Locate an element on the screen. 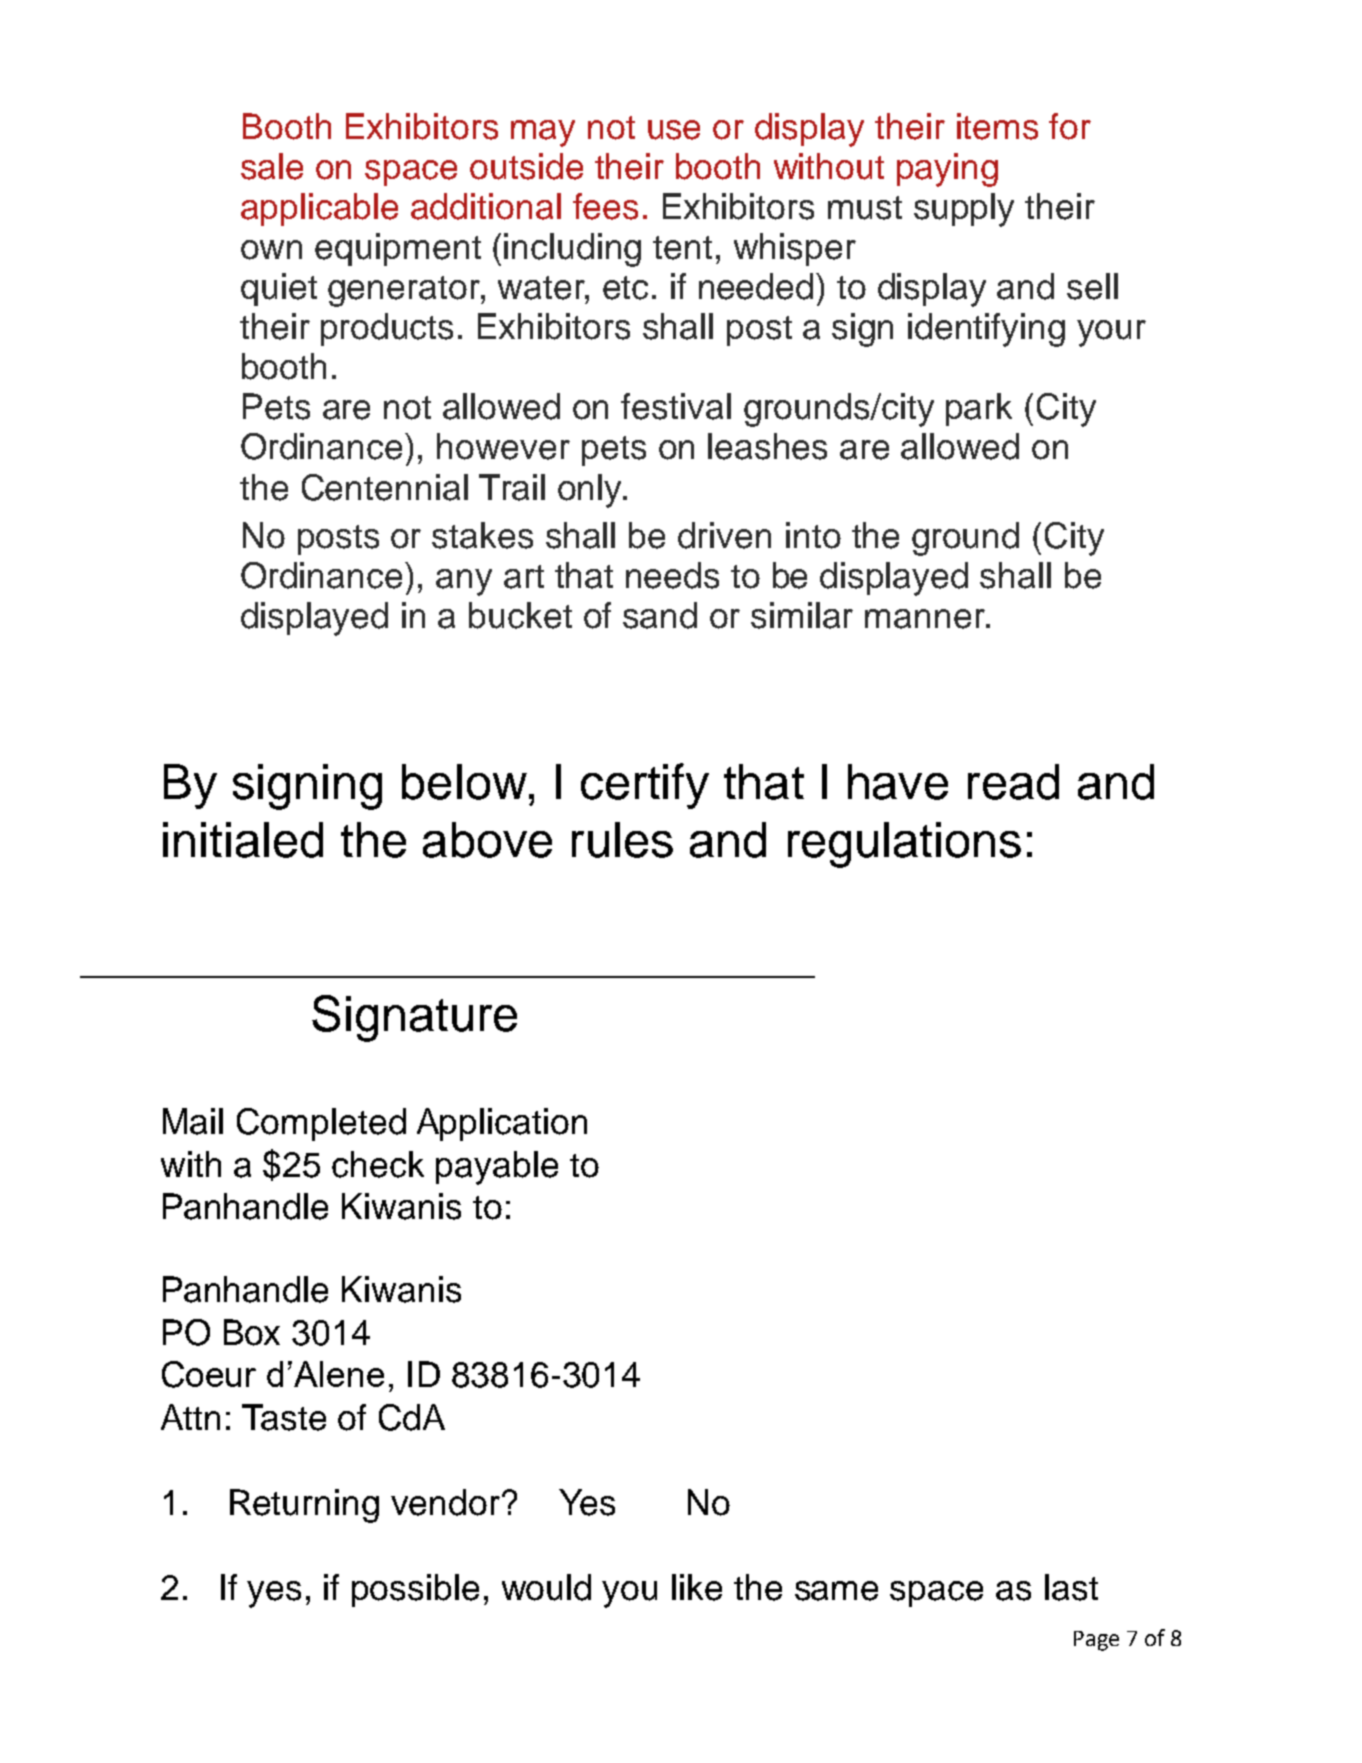  any is located at coordinates (464, 582).
